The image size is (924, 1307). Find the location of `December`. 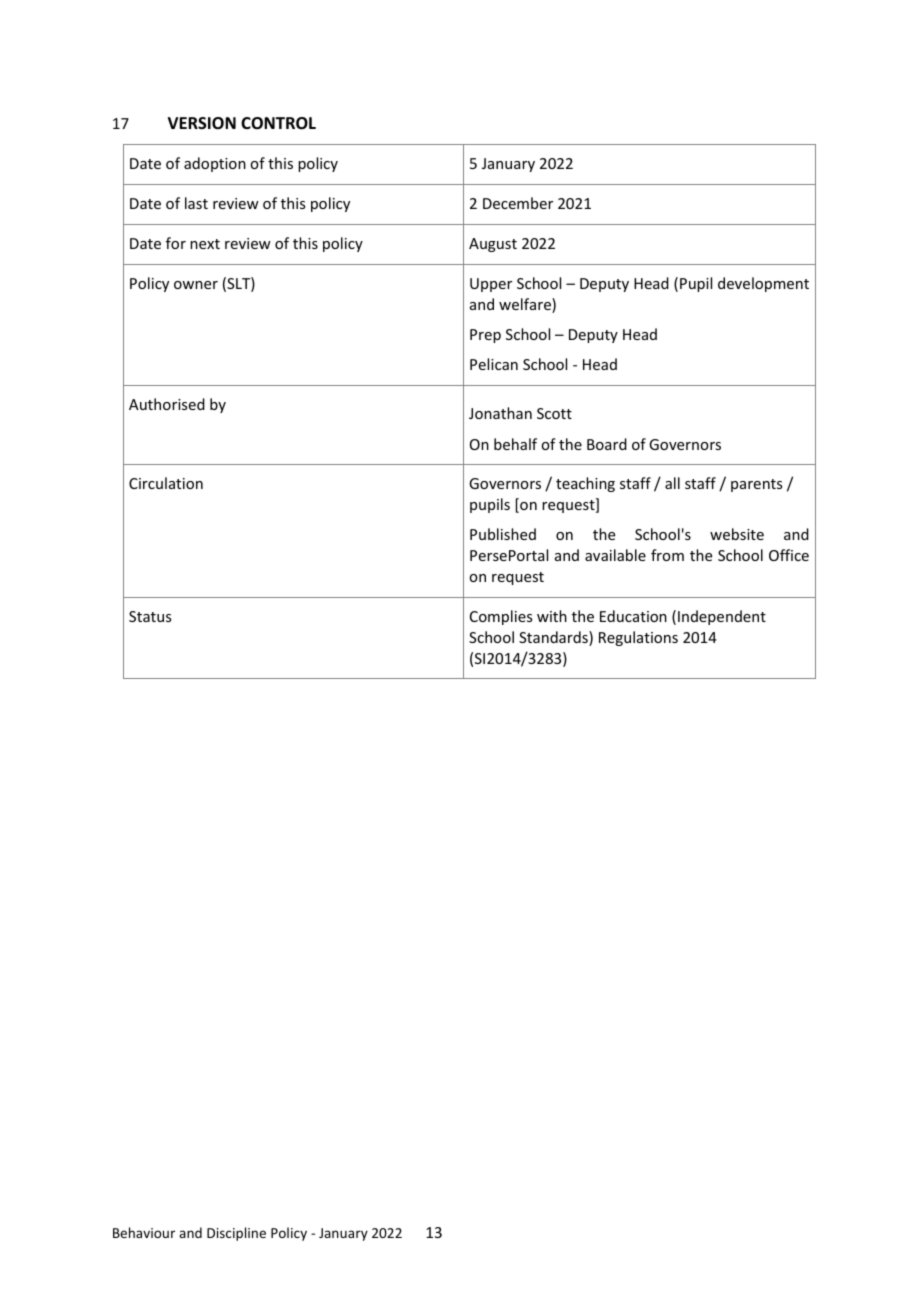

December is located at coordinates (518, 203).
